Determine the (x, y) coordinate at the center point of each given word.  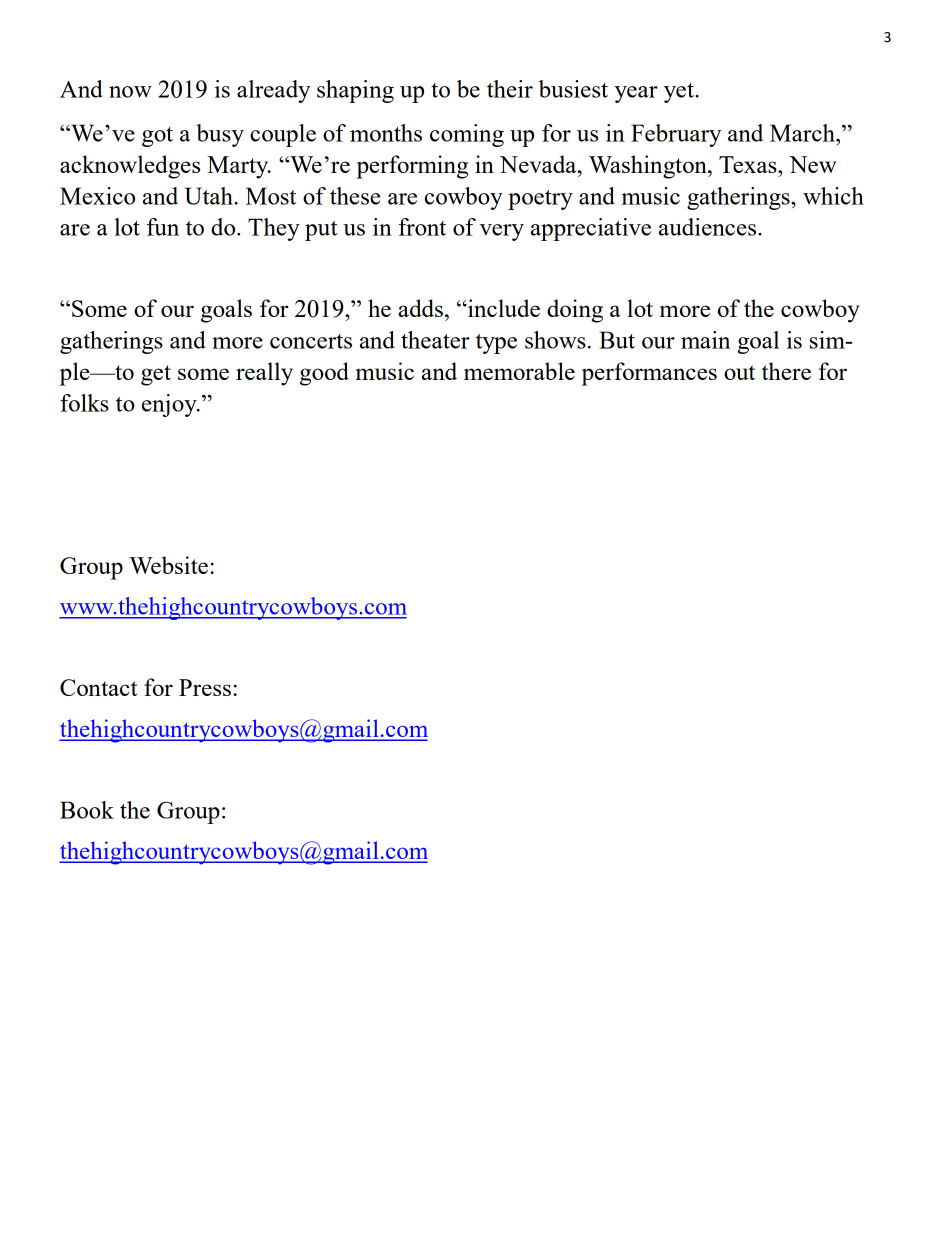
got (157, 137)
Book (87, 810)
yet (680, 93)
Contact (98, 687)
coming (467, 135)
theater (435, 340)
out (739, 372)
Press (205, 687)
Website (168, 565)
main (705, 340)
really (264, 374)
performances (649, 374)
